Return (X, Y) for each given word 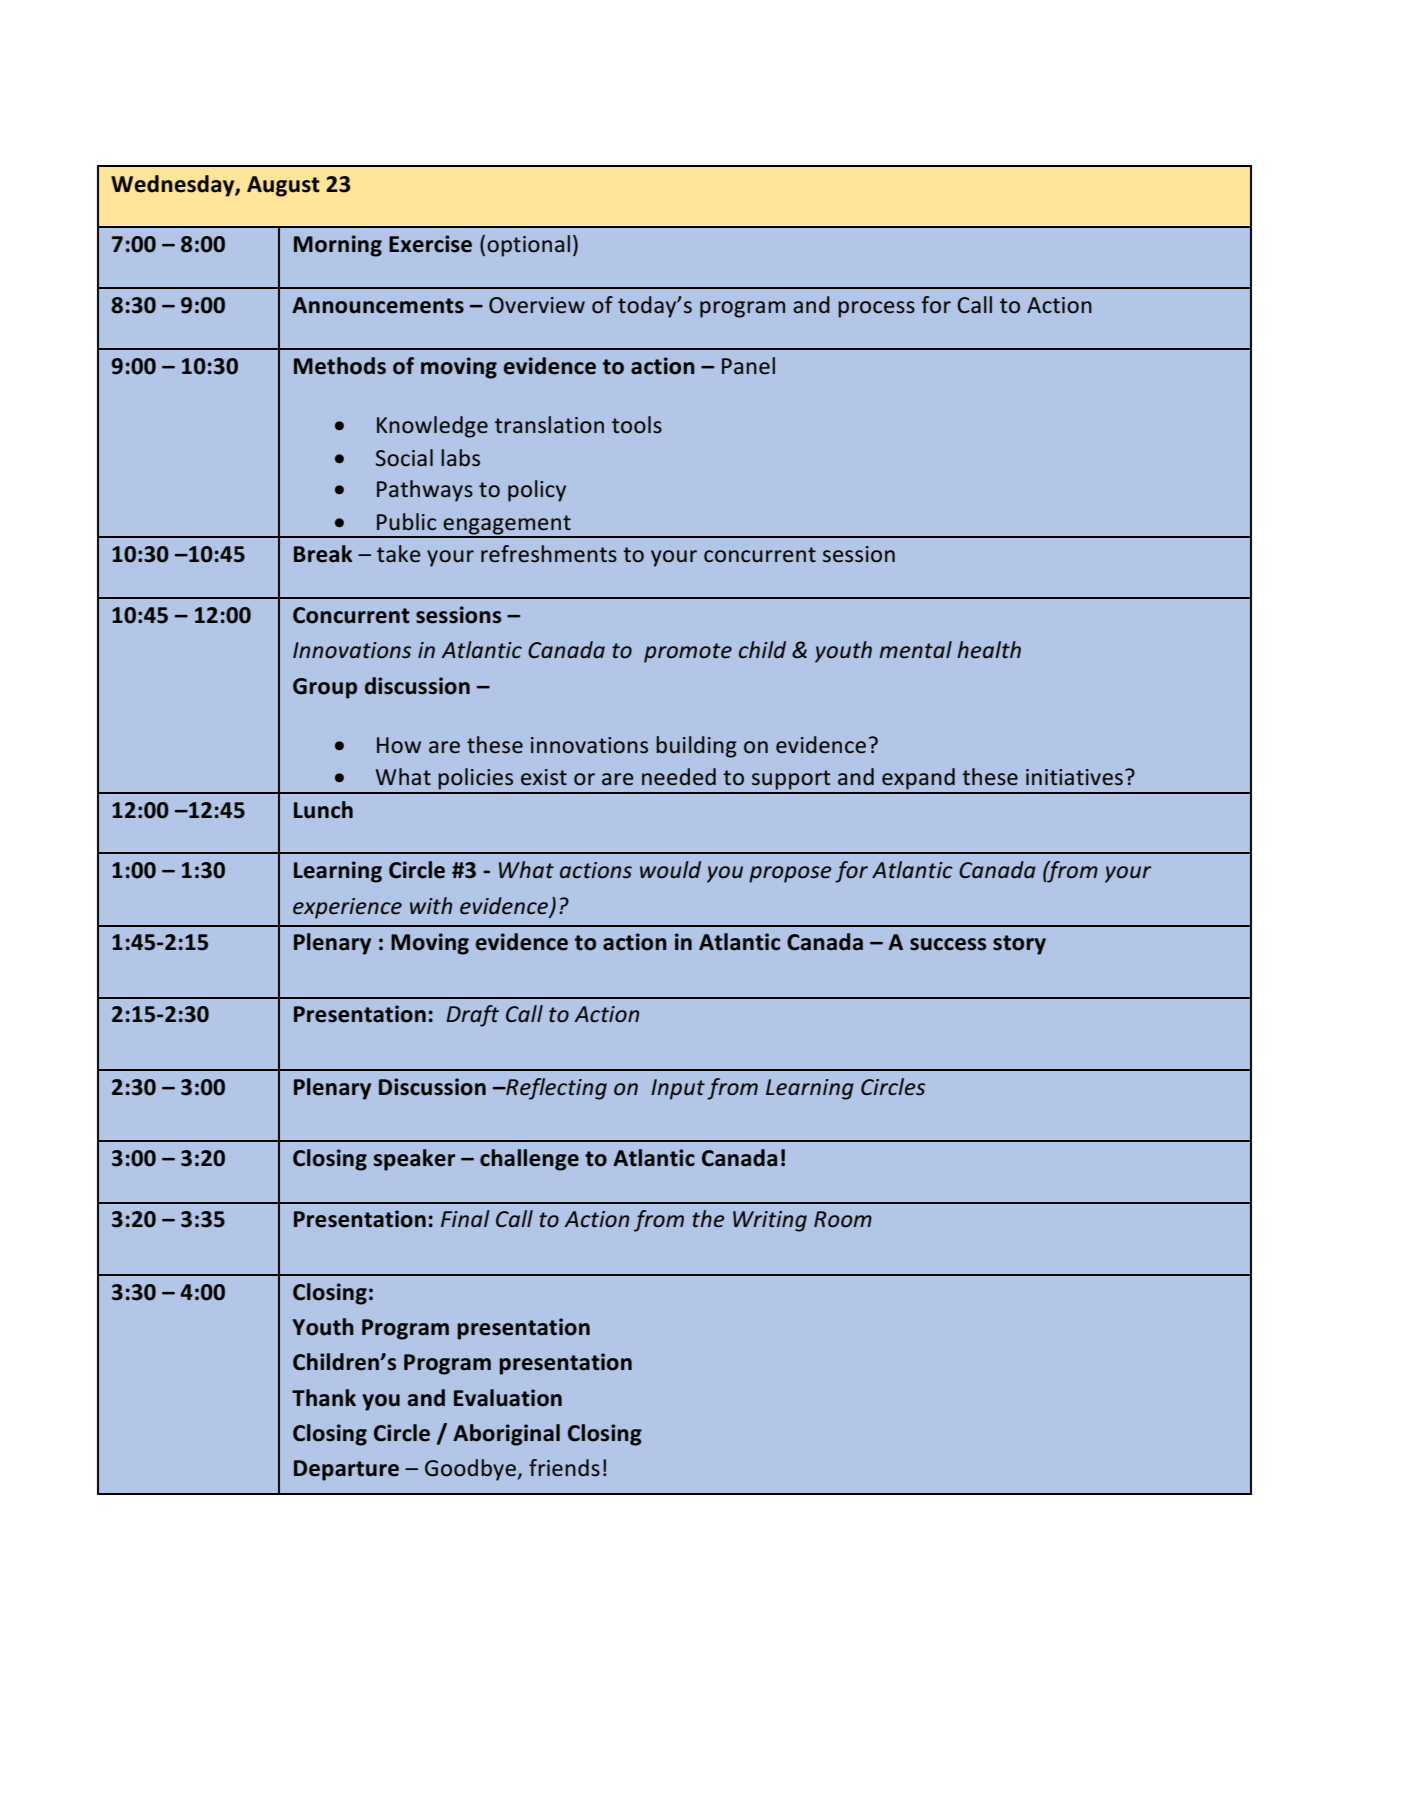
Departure (346, 1470)
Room (843, 1219)
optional (528, 246)
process (876, 309)
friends (564, 1467)
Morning (338, 246)
